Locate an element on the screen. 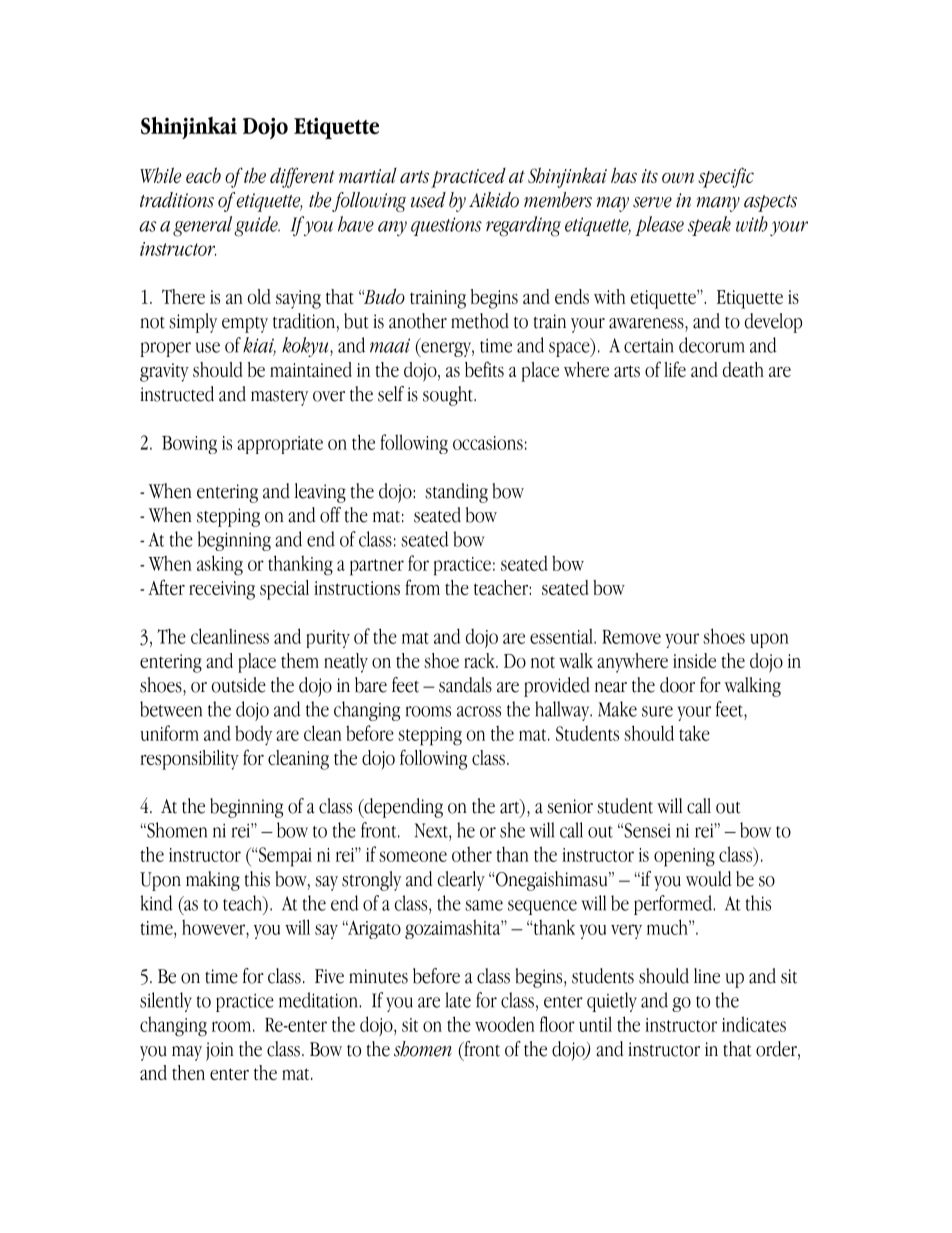 This screenshot has height=1233, width=952. many is located at coordinates (718, 204).
